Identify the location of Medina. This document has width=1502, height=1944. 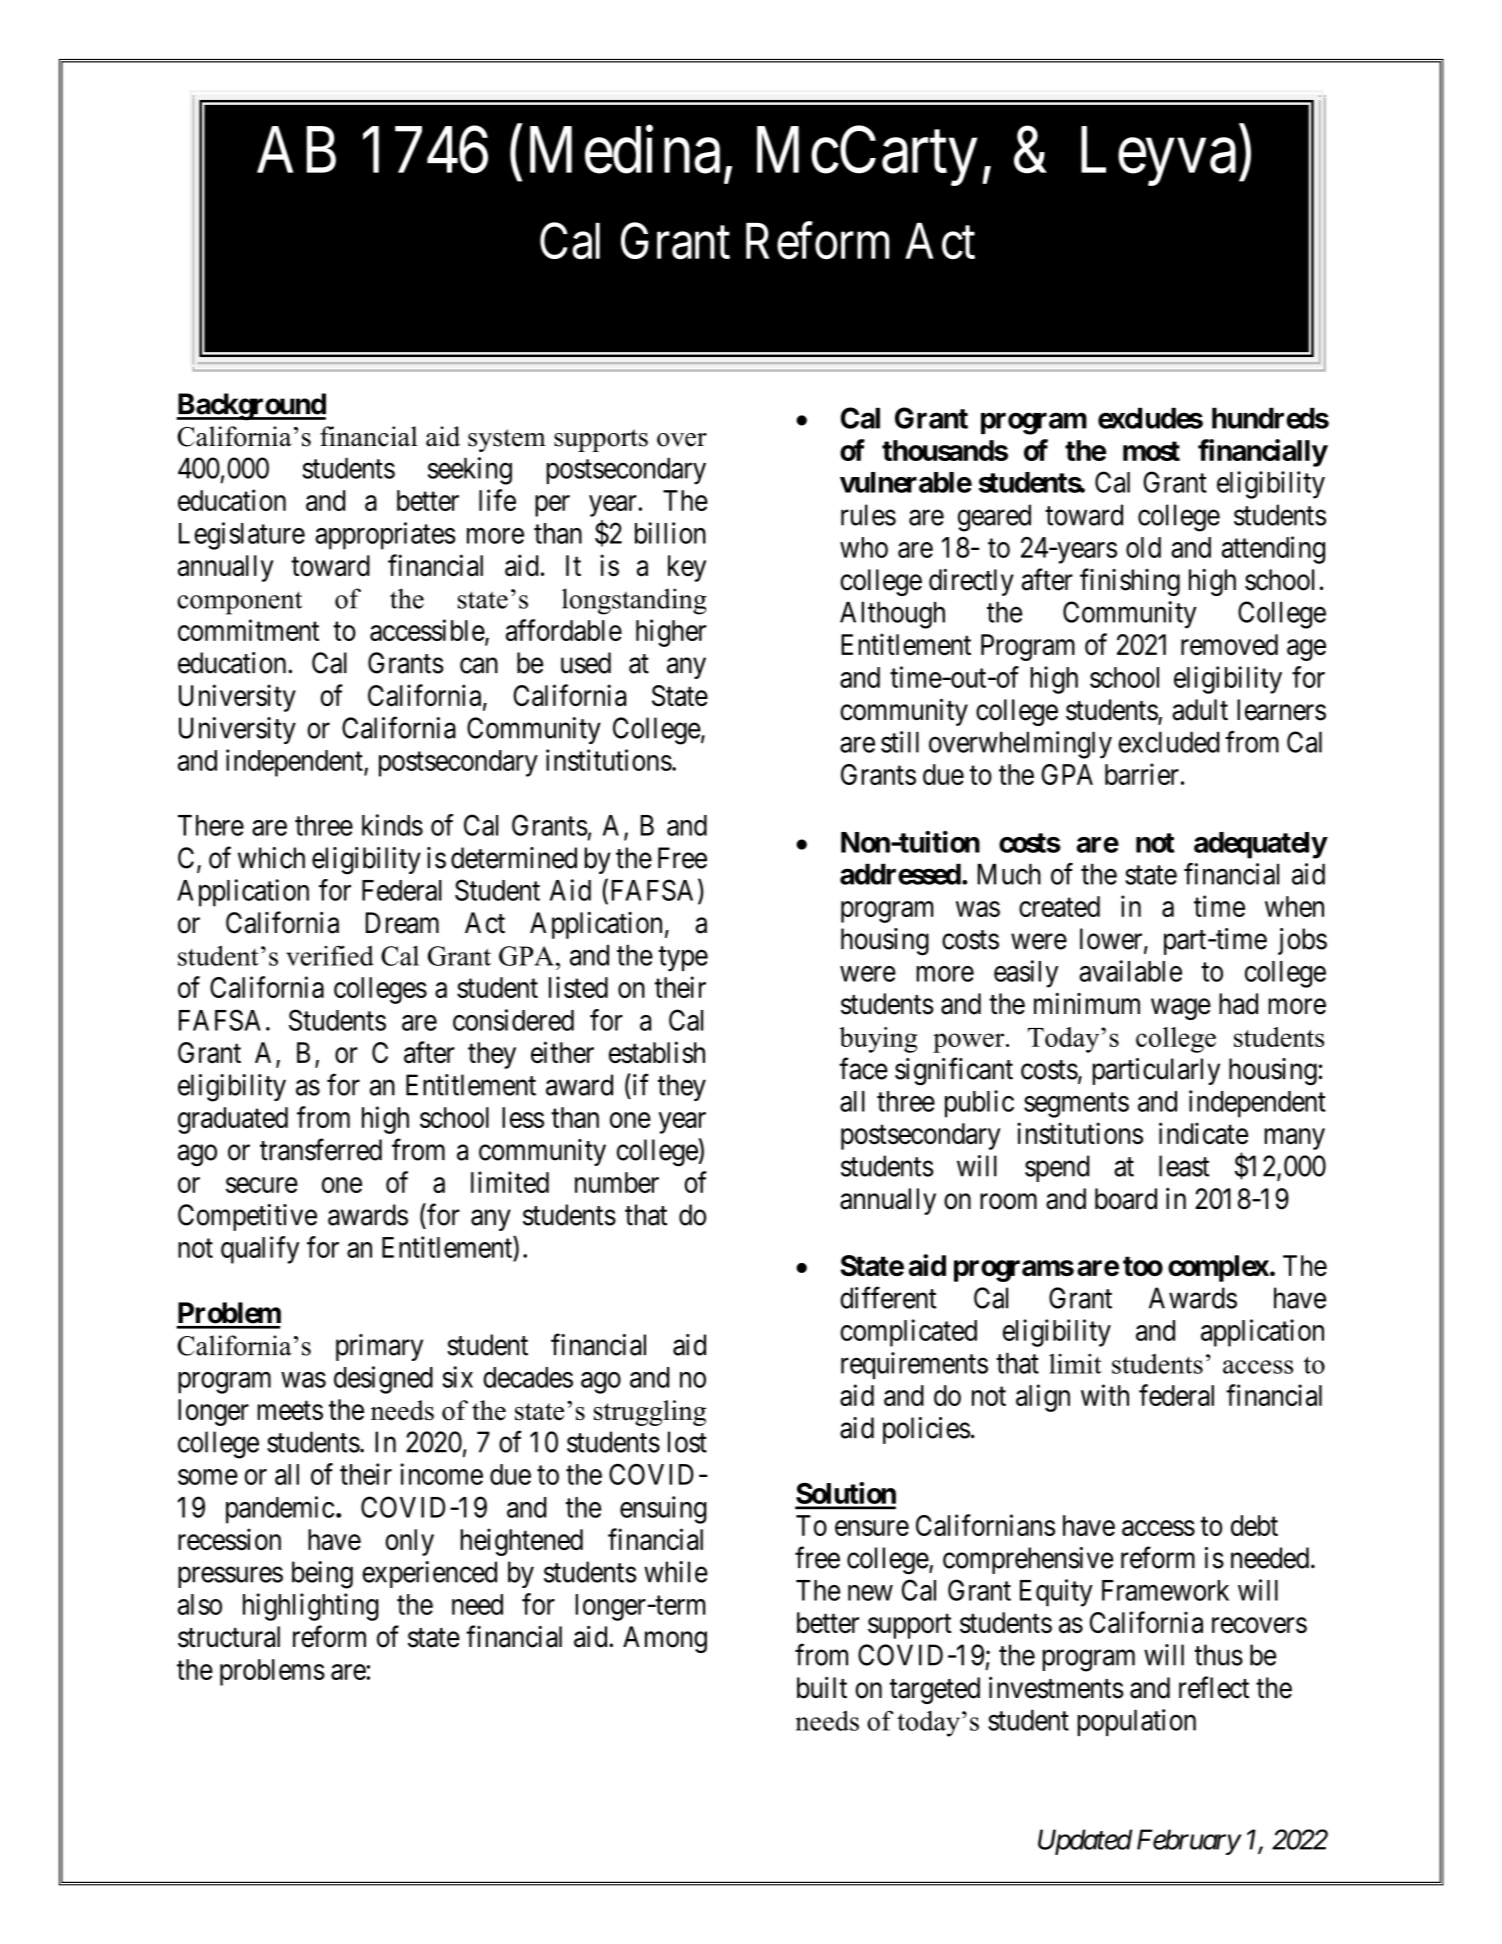
(625, 150).
